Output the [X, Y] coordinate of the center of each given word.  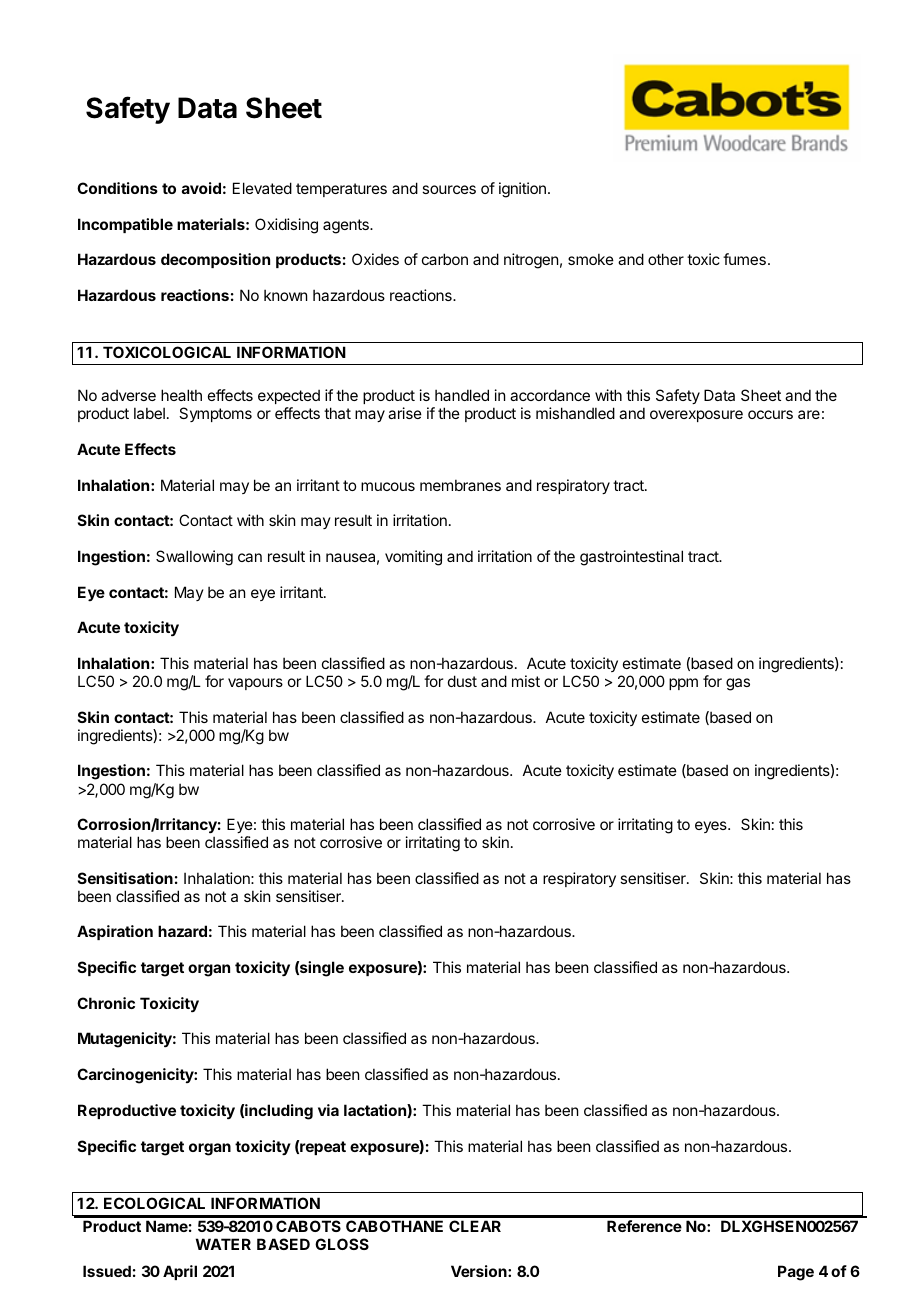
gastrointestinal [631, 558]
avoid [201, 188]
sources [449, 189]
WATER [223, 1244]
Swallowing [194, 558]
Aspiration [115, 932]
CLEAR [475, 1226]
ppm [683, 684]
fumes [744, 259]
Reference [644, 1226]
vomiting [413, 558]
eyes [712, 827]
